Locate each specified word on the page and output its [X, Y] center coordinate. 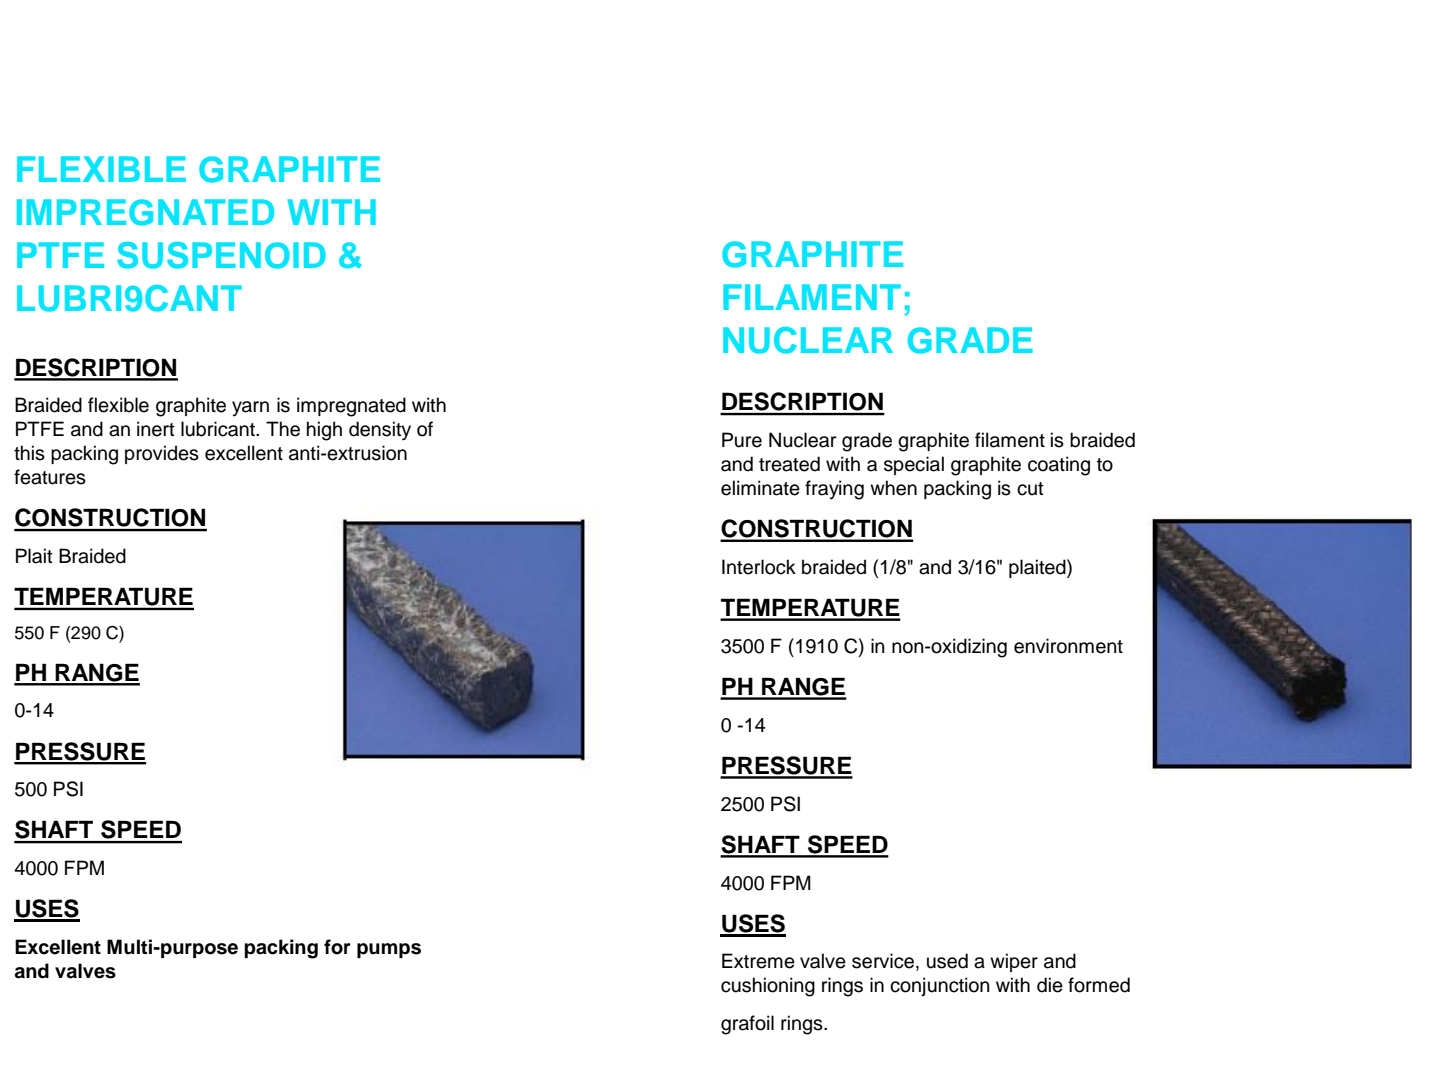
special [914, 465]
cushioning [768, 987]
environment [1068, 646]
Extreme [758, 961]
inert [156, 429]
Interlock [759, 567]
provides [162, 454]
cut [1030, 489]
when [893, 488]
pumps [389, 950]
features [50, 477]
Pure [742, 440]
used [947, 961]
